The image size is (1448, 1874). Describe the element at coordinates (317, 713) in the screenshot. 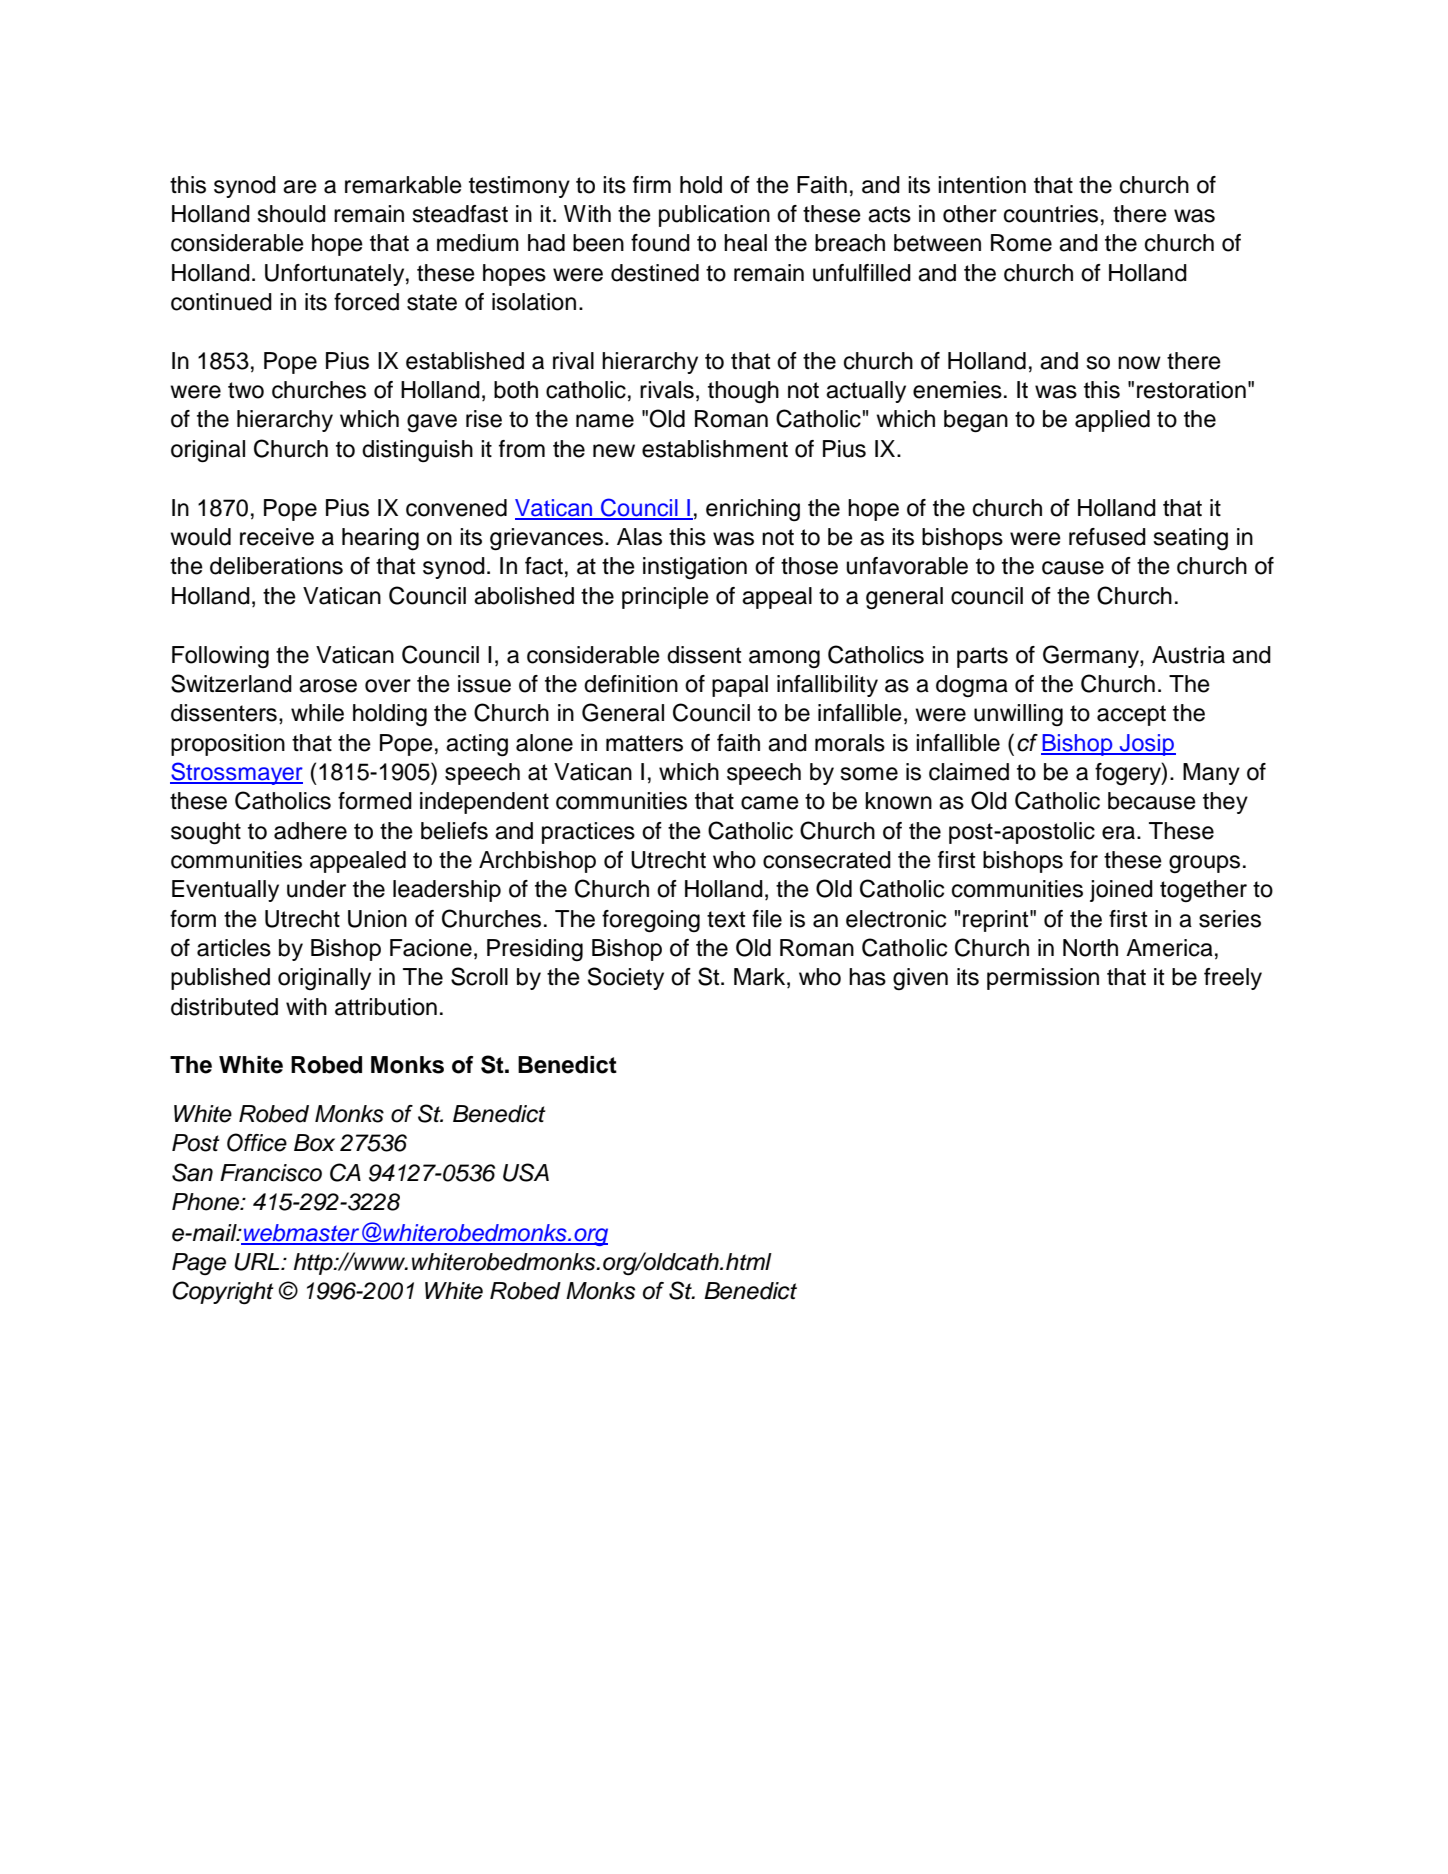

I see `while` at that location.
